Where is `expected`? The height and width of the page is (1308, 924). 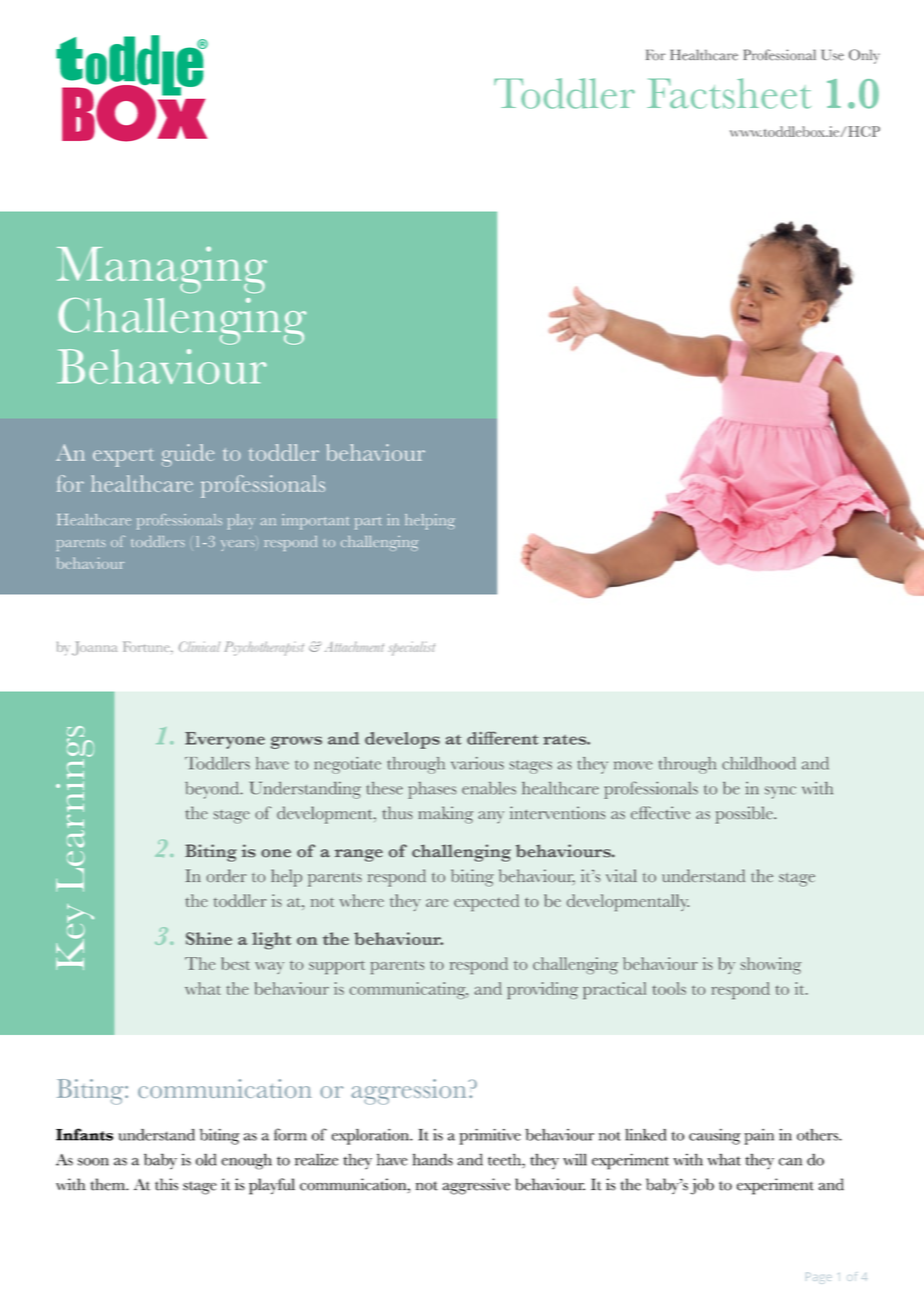 expected is located at coordinates (486, 902).
